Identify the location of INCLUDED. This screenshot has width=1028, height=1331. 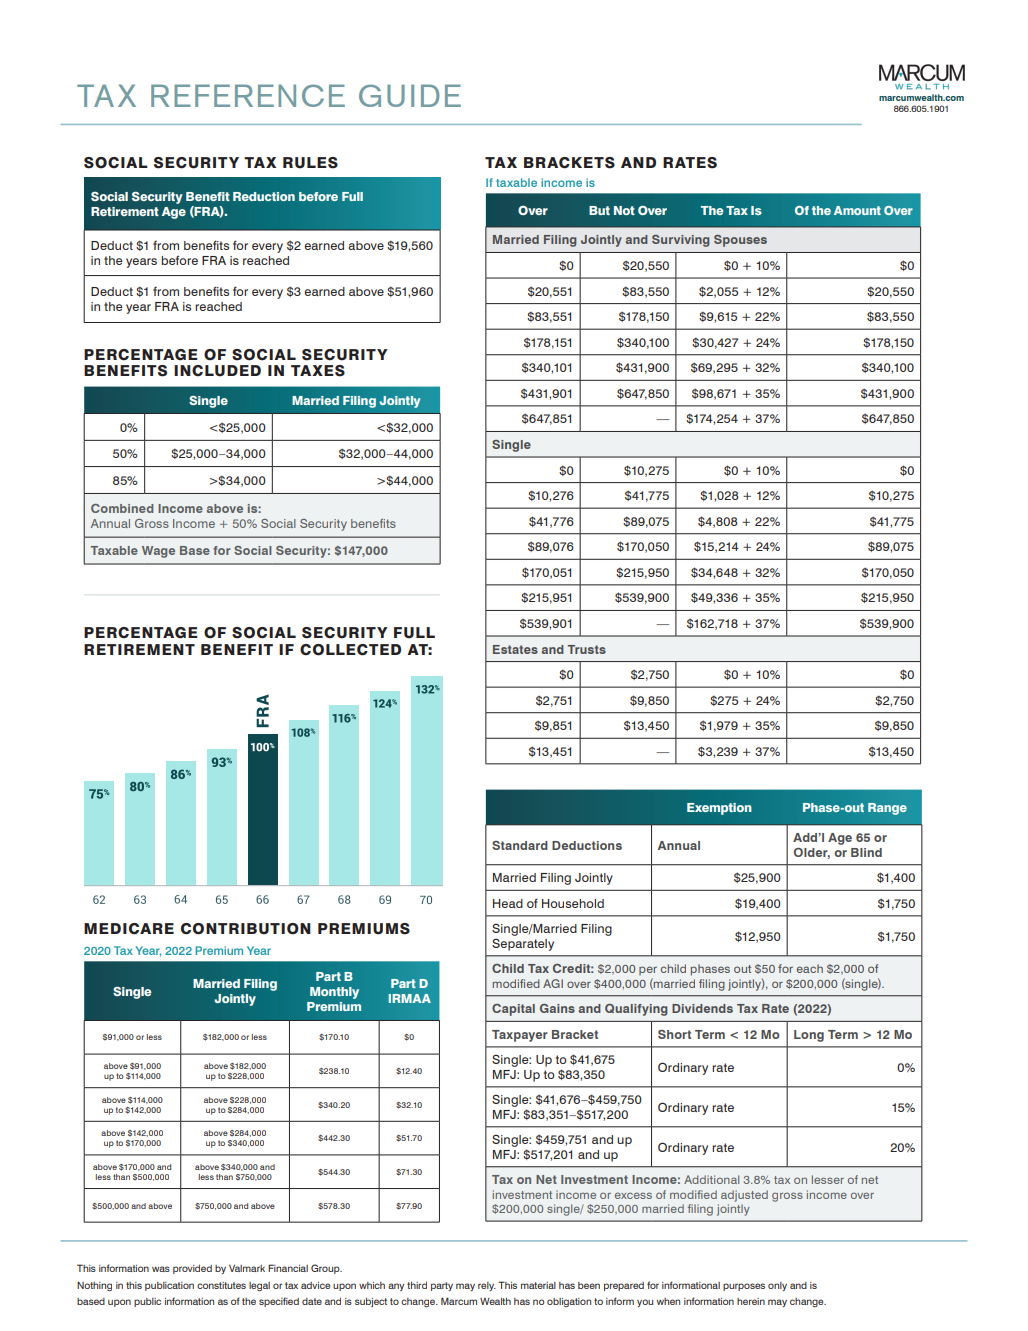
(217, 371).
